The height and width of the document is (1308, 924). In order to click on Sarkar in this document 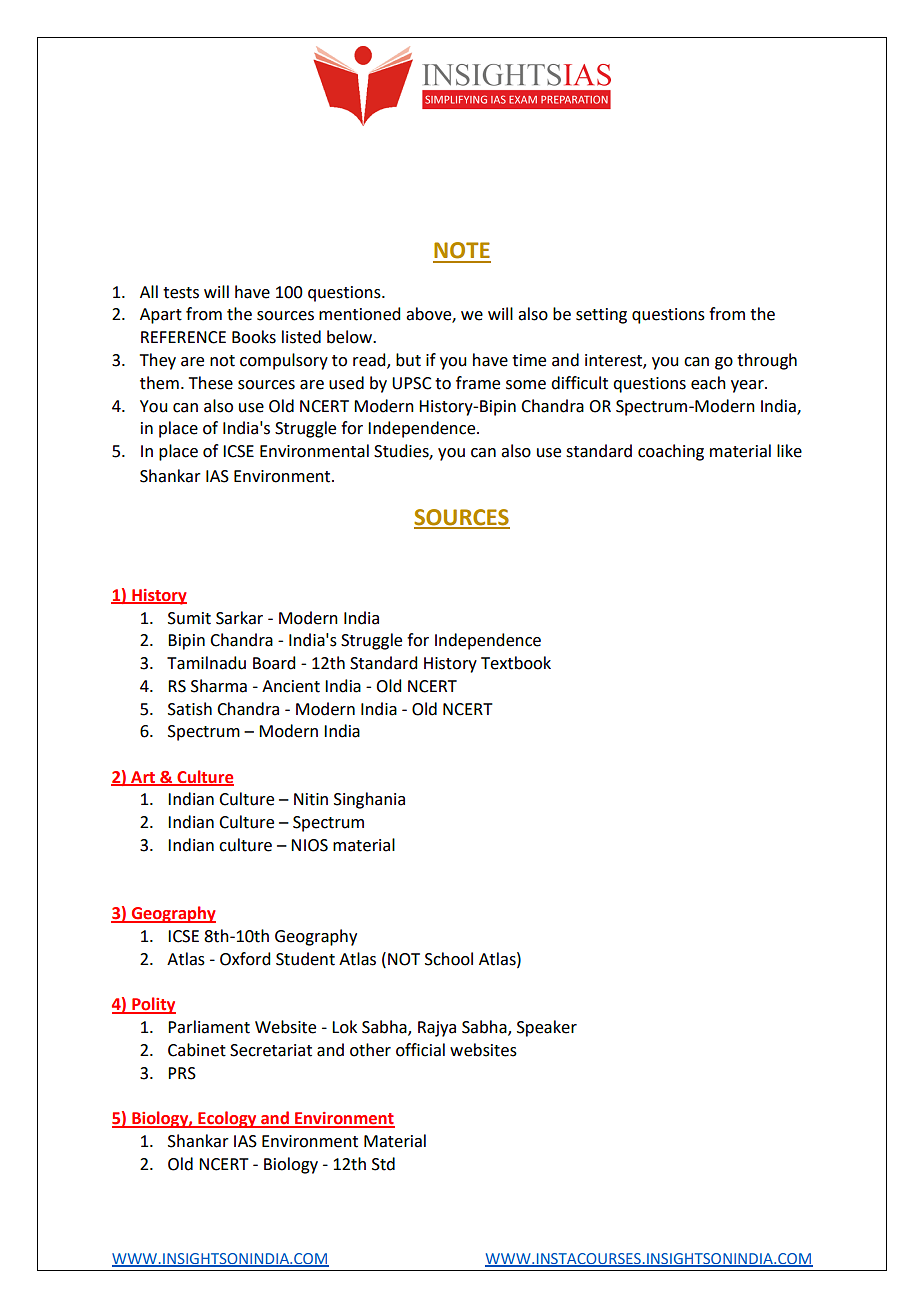, I will do `click(239, 618)`.
